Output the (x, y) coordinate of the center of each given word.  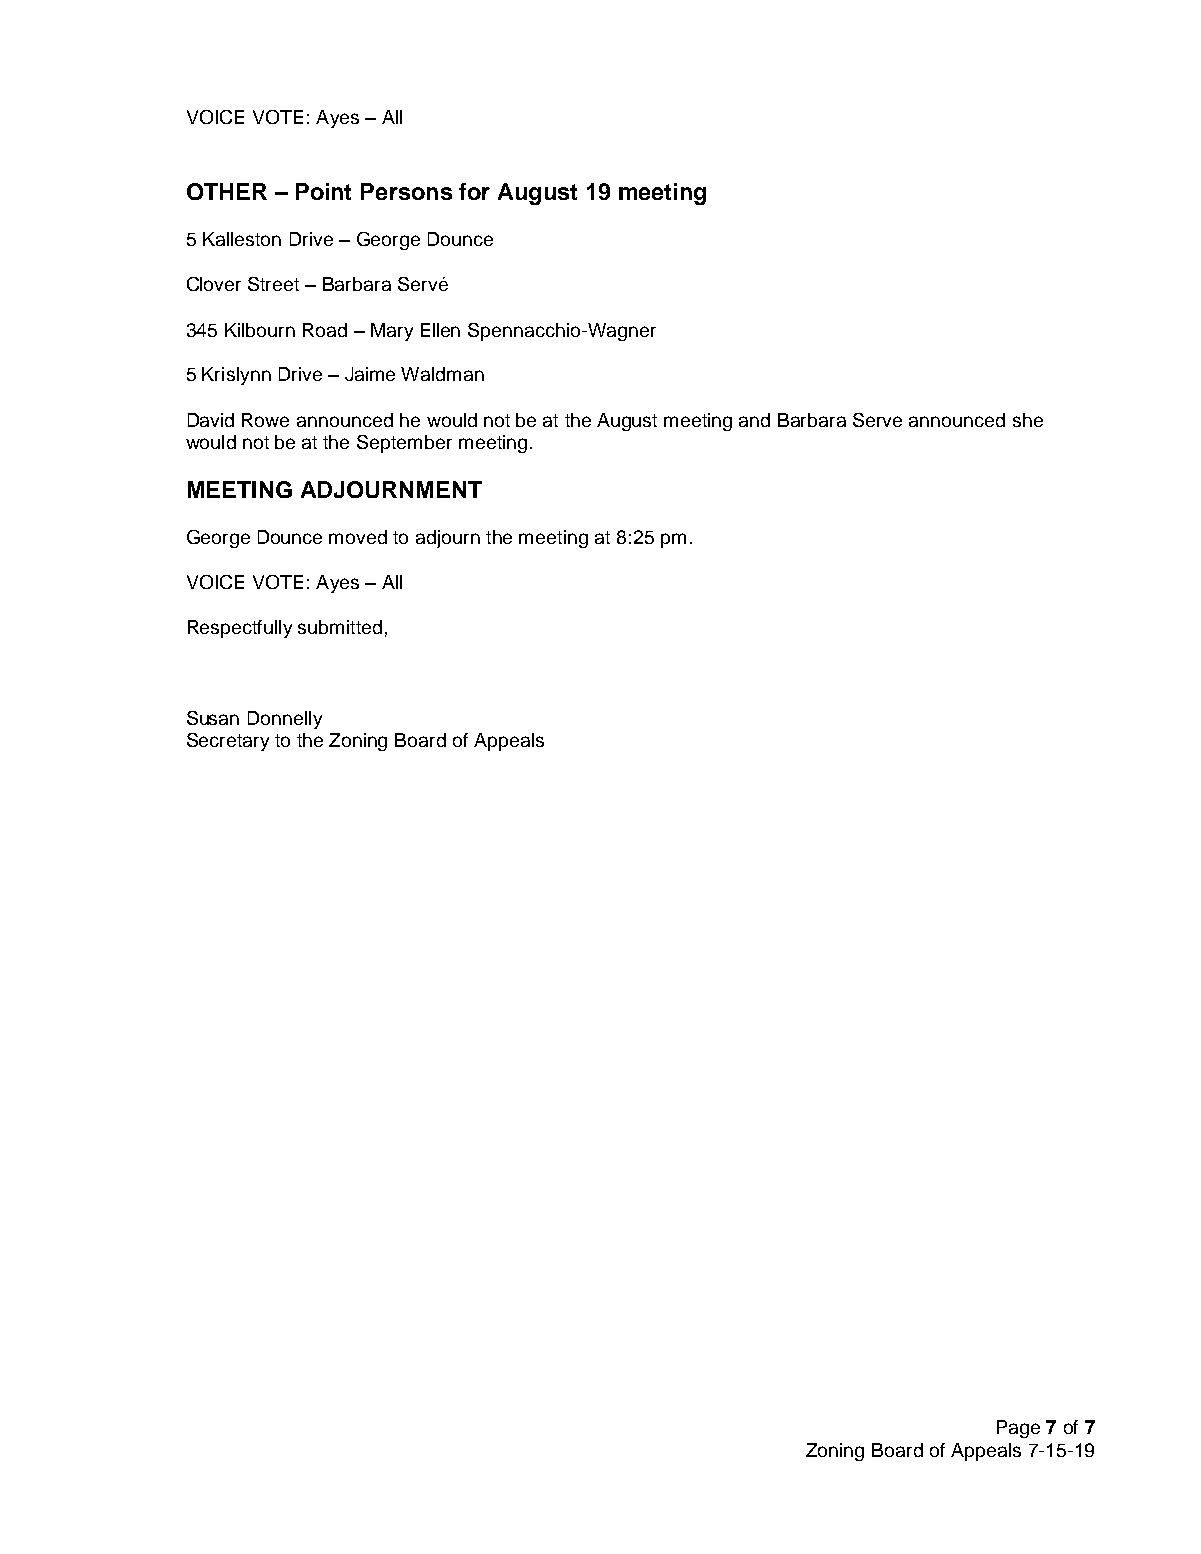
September (404, 444)
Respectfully (240, 629)
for (474, 191)
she (1028, 420)
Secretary (228, 742)
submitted (340, 627)
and (754, 420)
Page (1018, 1429)
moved (358, 537)
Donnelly (285, 720)
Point (323, 191)
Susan (213, 718)
